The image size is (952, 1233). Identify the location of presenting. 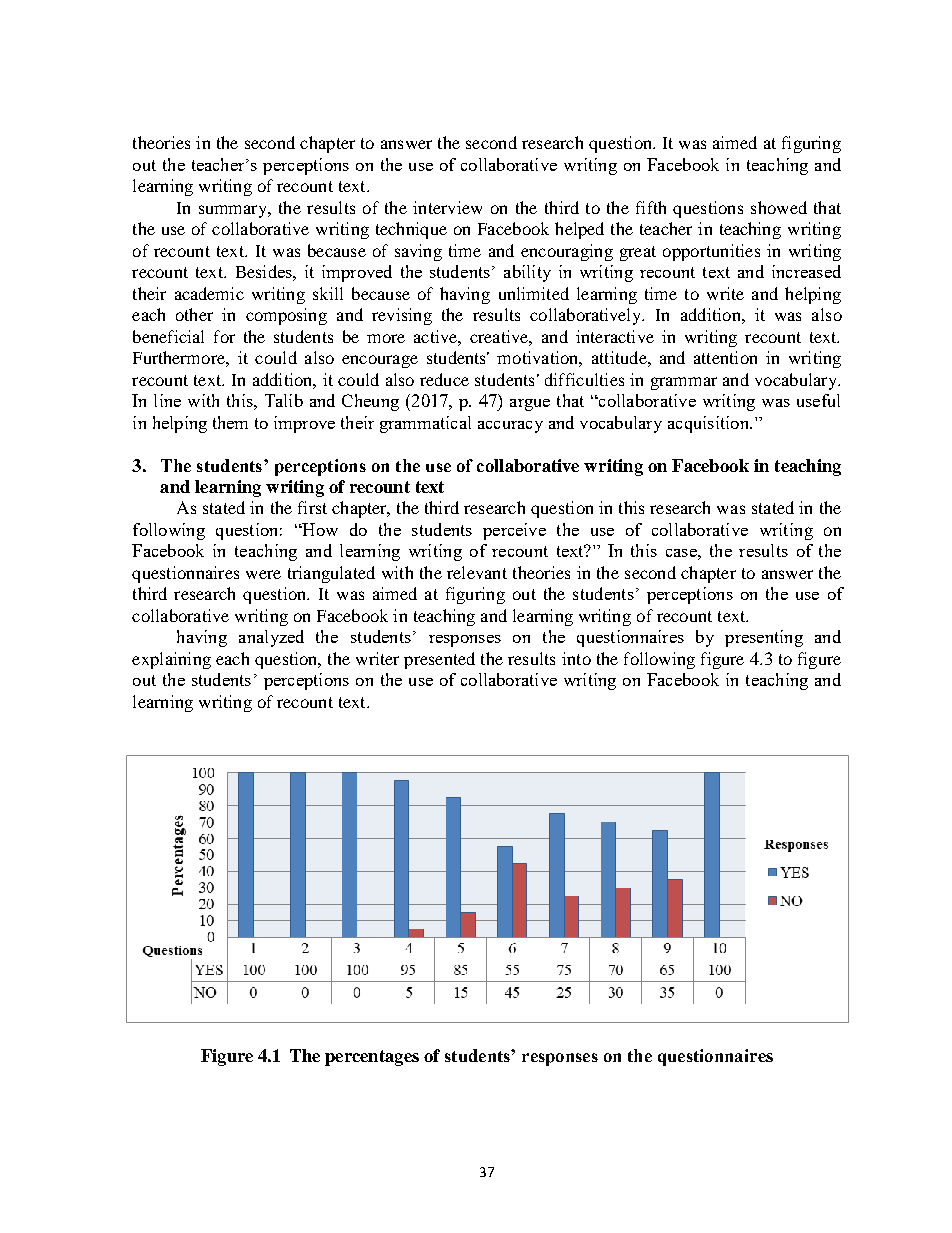
(764, 638).
